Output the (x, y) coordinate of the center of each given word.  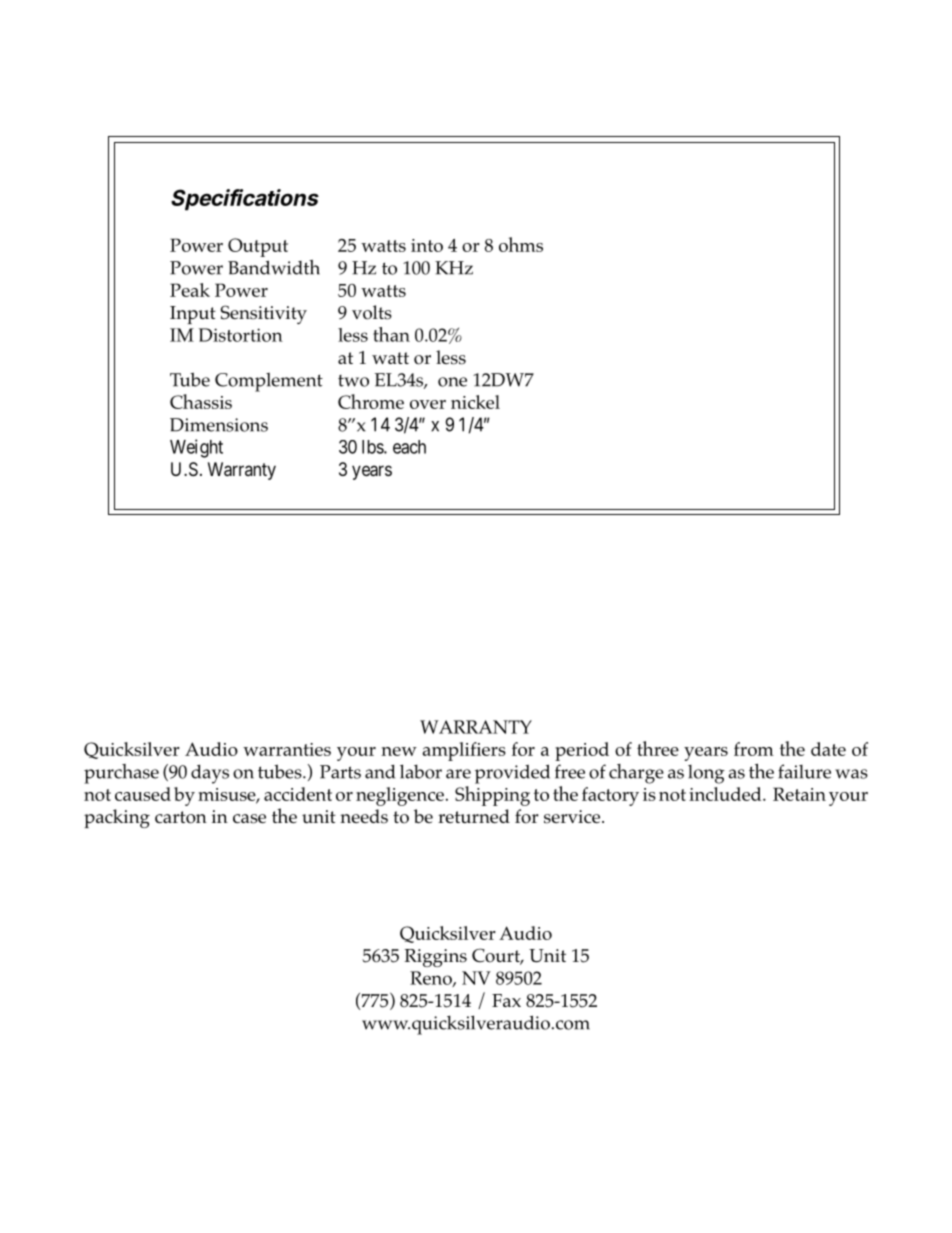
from (754, 749)
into (427, 245)
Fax (506, 1000)
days (210, 774)
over (428, 404)
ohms (521, 244)
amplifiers (464, 751)
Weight (196, 448)
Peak (190, 290)
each (409, 447)
